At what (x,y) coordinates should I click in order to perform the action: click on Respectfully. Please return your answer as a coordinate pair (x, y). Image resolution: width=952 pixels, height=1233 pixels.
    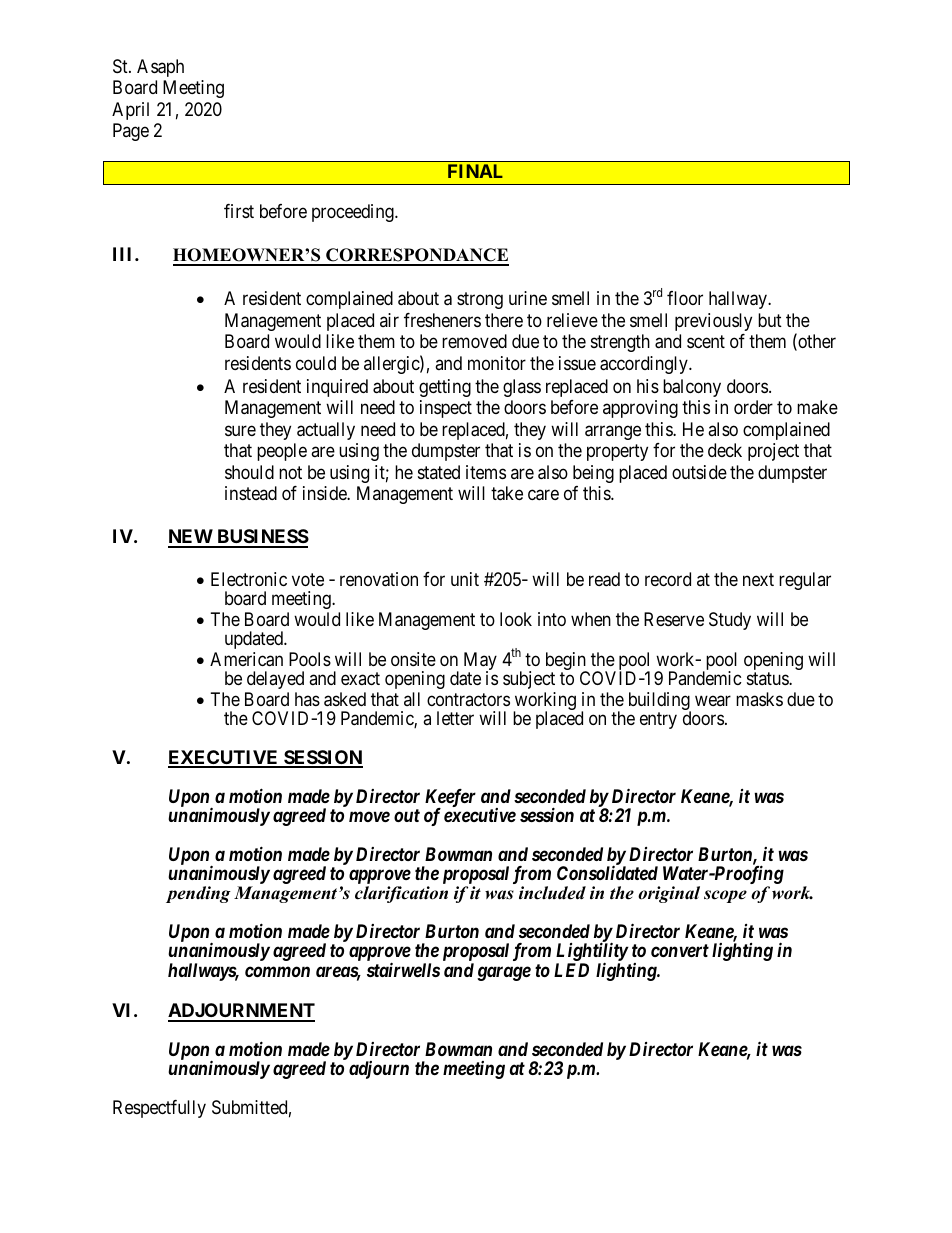
    Looking at the image, I should click on (159, 1109).
